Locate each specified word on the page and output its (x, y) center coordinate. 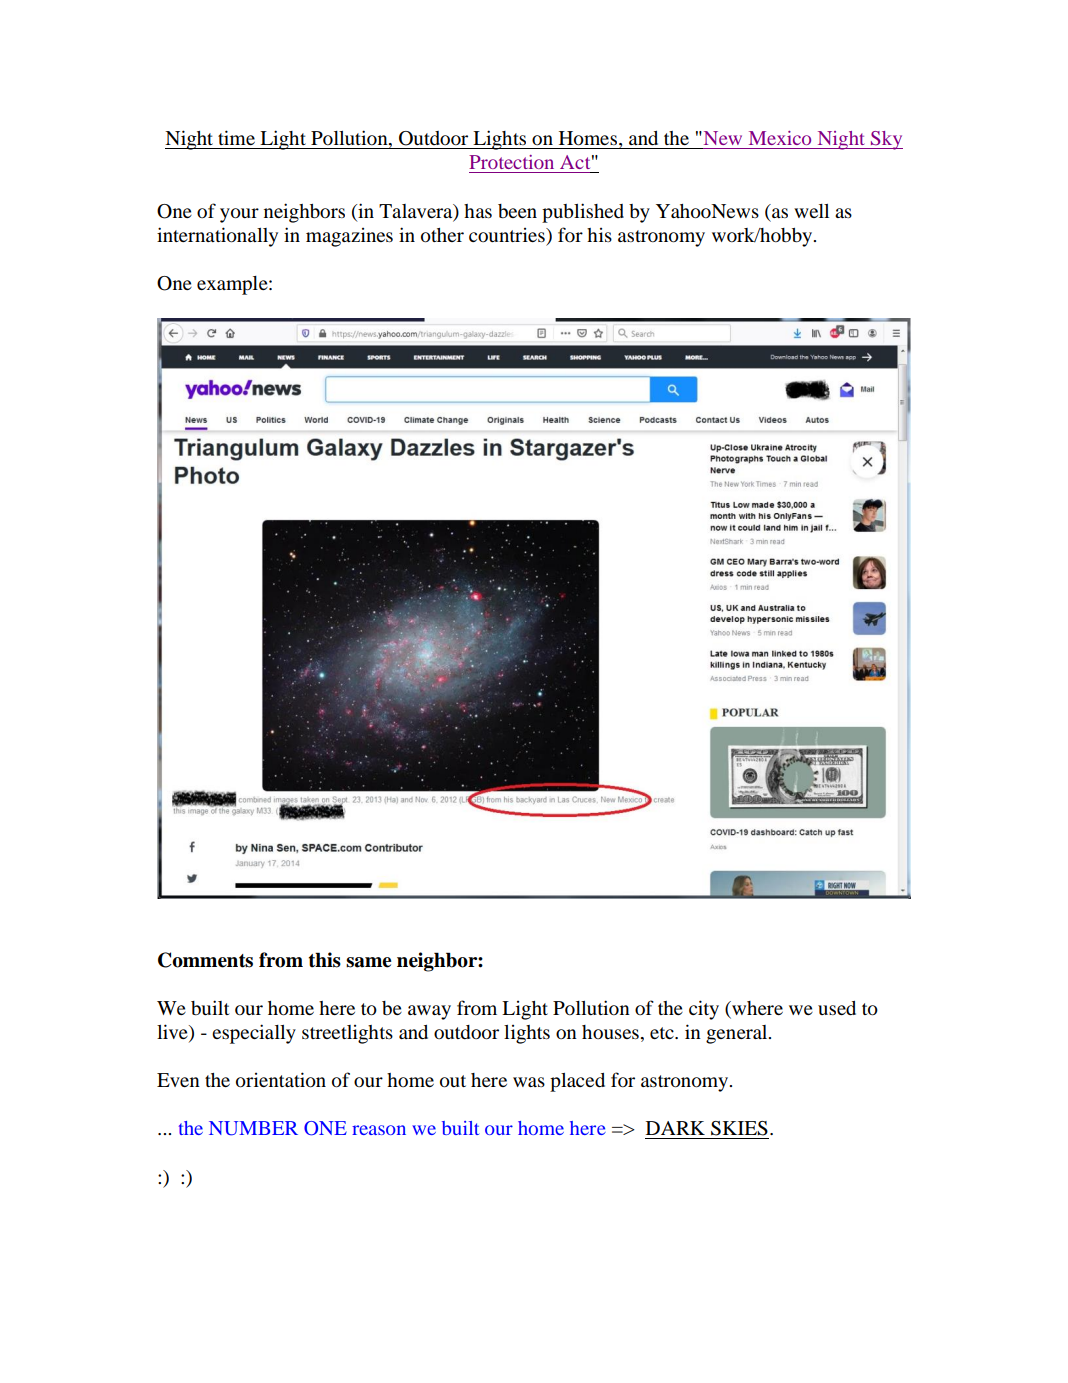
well (811, 211)
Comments (205, 960)
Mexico (780, 138)
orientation (281, 1080)
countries (508, 235)
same (368, 962)
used (837, 1008)
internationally (217, 237)
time (236, 137)
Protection (511, 162)
